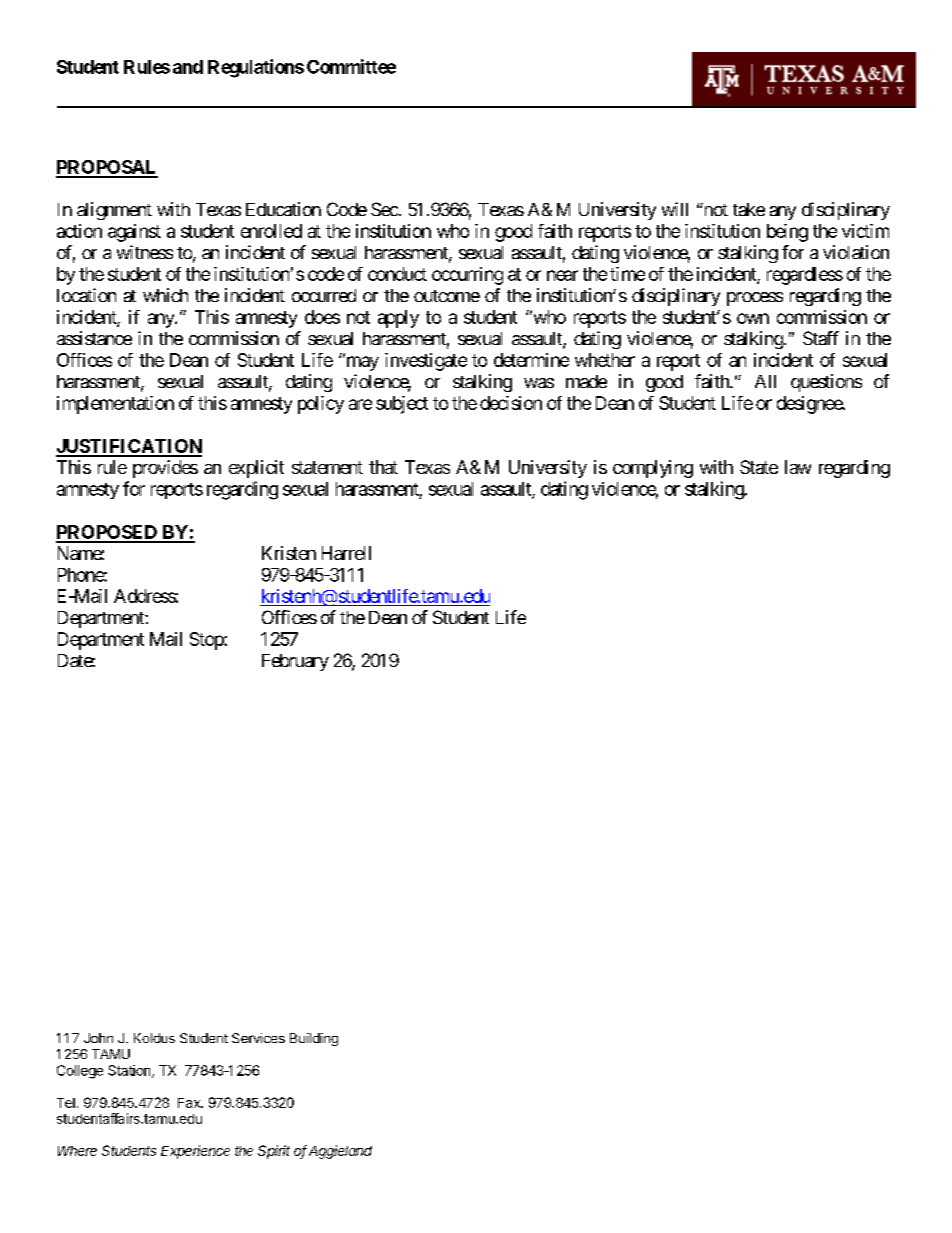 This image has height=1233, width=952. I want to click on Fax, so click(190, 1103).
